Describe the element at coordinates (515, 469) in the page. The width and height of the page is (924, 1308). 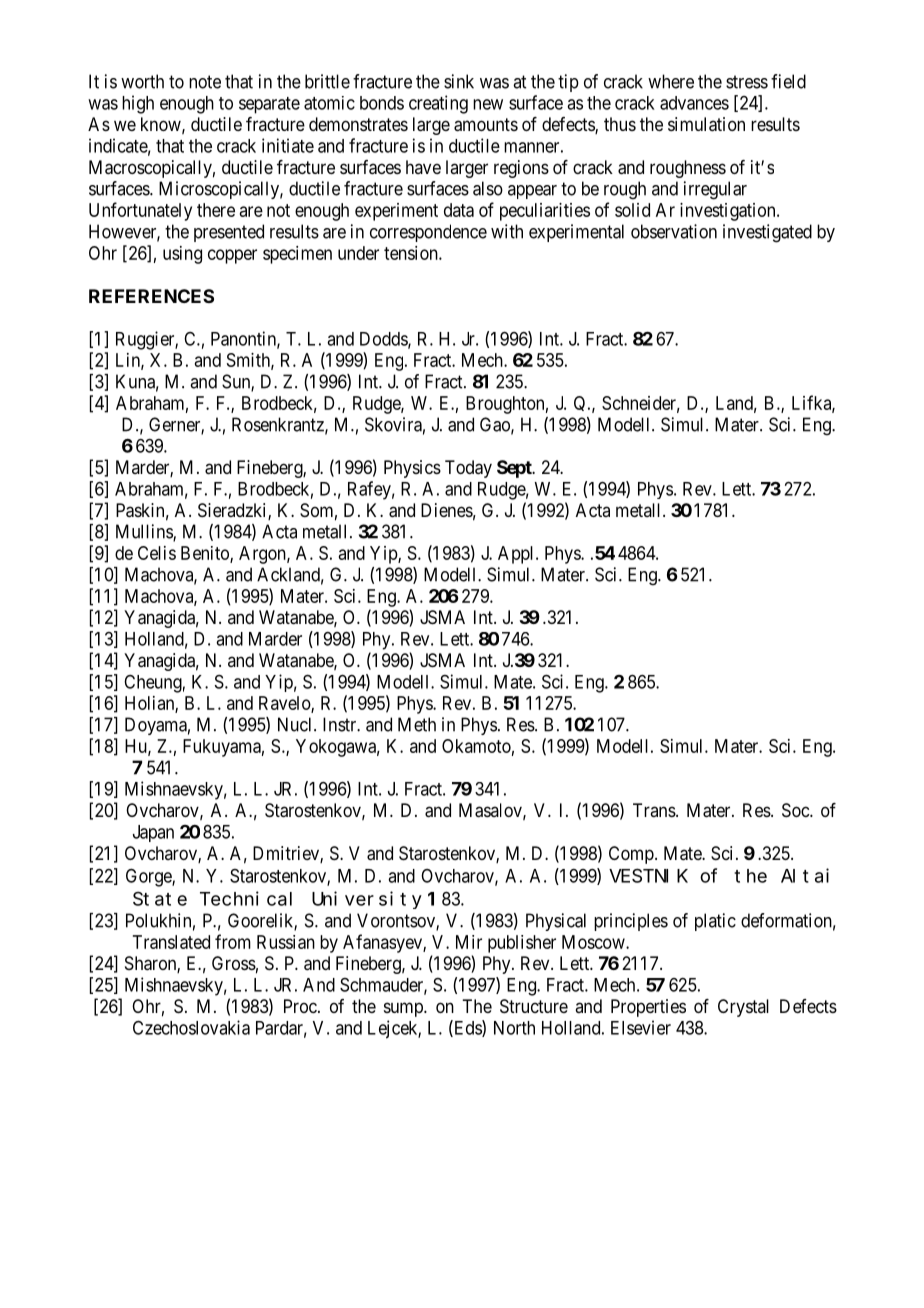
I see `Sept` at that location.
